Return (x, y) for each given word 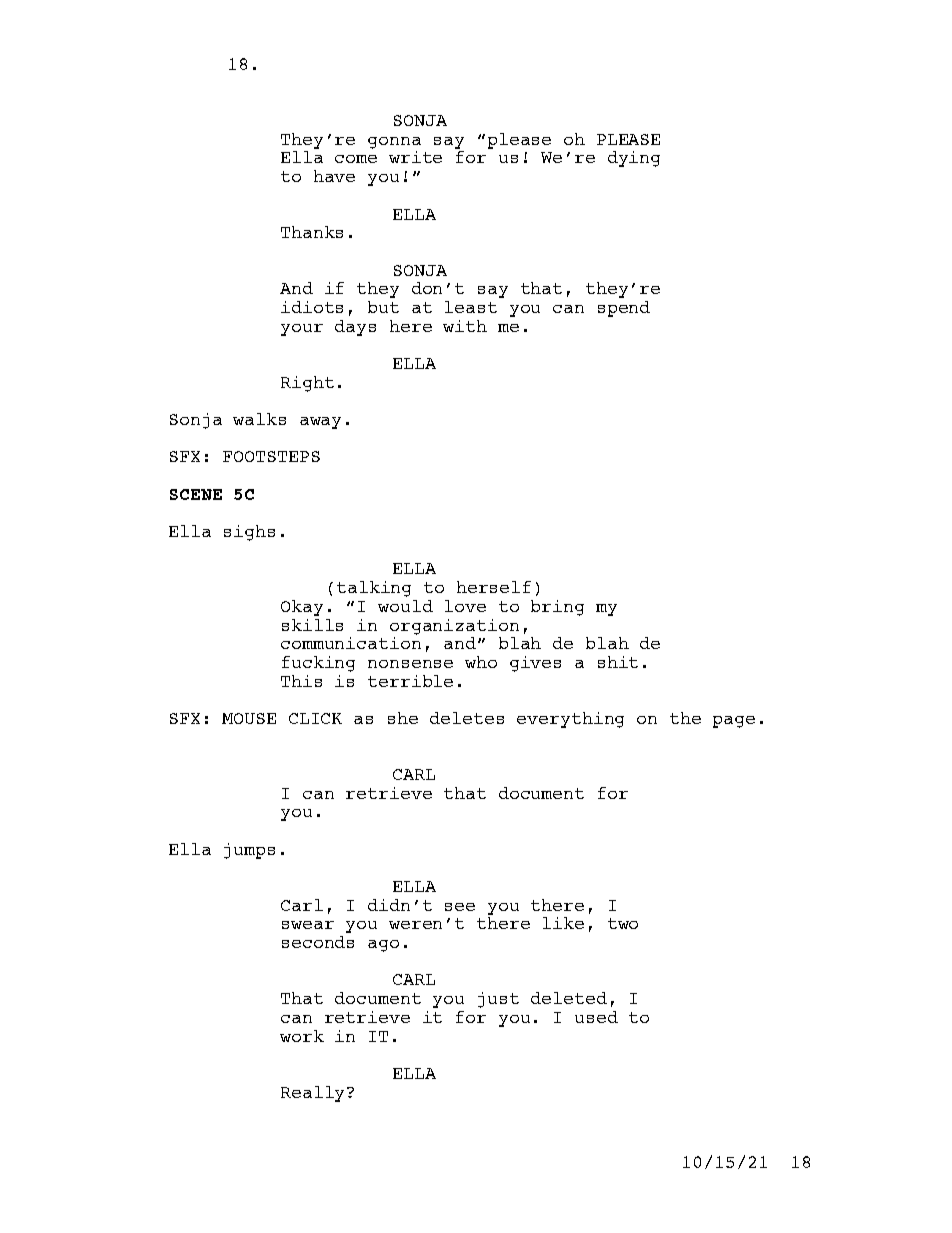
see (460, 907)
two (623, 923)
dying (634, 159)
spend (624, 309)
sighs (249, 533)
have (334, 176)
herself (494, 587)
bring (557, 608)
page (734, 722)
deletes (467, 718)
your (302, 330)
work (302, 1036)
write (415, 157)
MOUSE (249, 718)
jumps (249, 851)
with (465, 326)
